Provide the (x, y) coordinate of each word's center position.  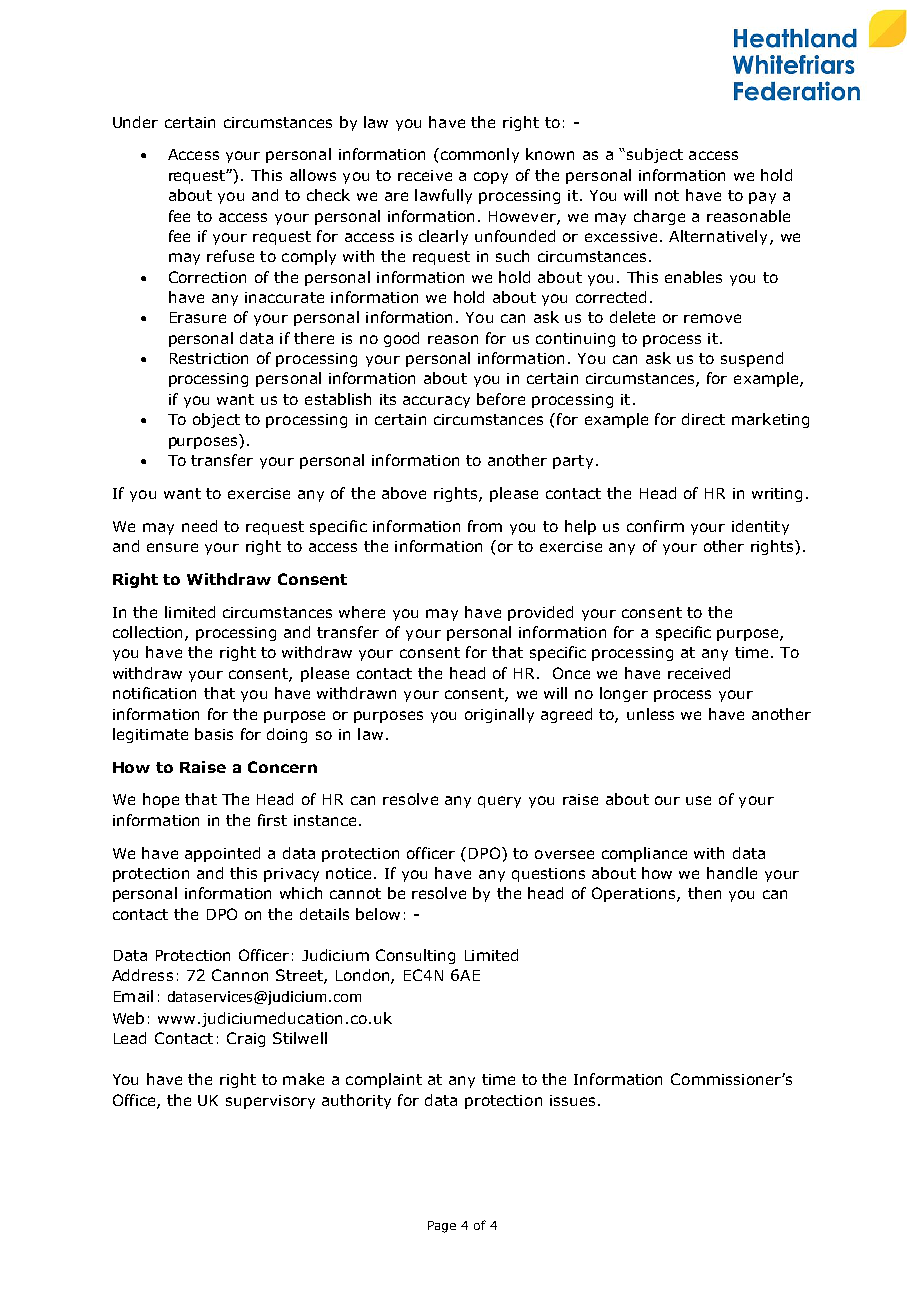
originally (499, 715)
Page (442, 1227)
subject (655, 155)
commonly (478, 155)
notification (154, 693)
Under (135, 122)
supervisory (270, 1102)
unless (650, 714)
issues (572, 1100)
